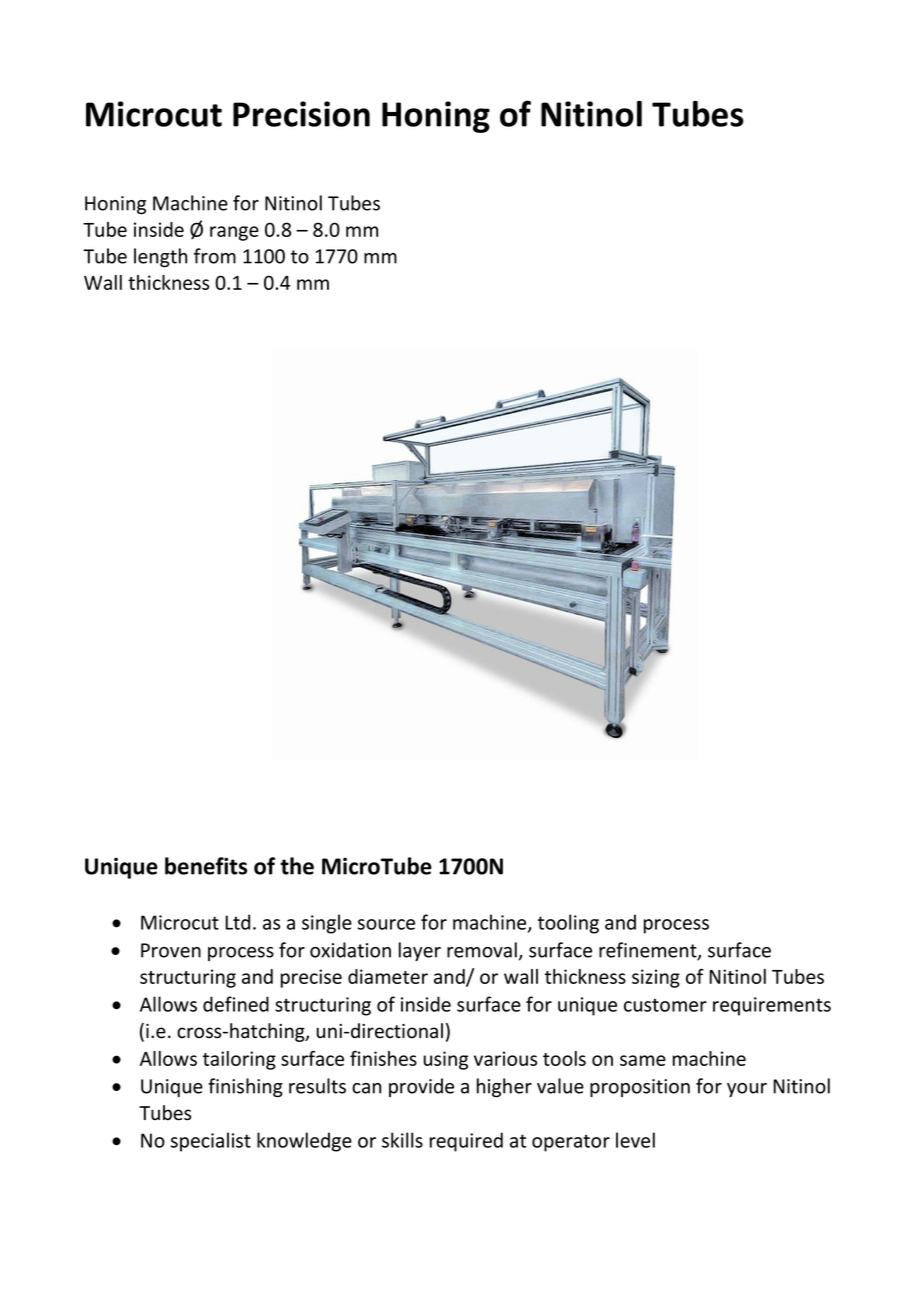 The width and height of the page is (924, 1308). I want to click on refinement, so click(649, 951).
